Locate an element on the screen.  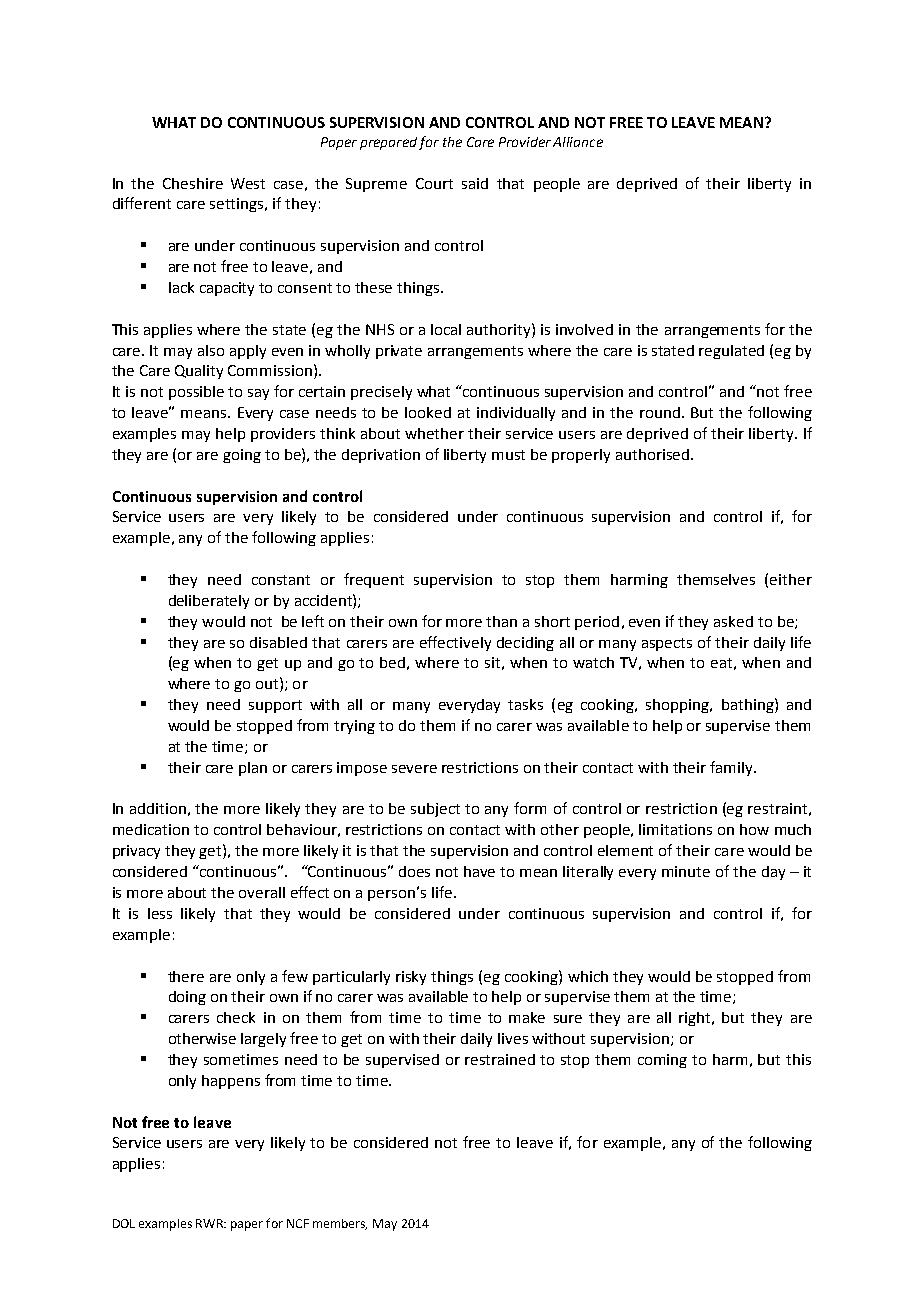
medication is located at coordinates (151, 829).
